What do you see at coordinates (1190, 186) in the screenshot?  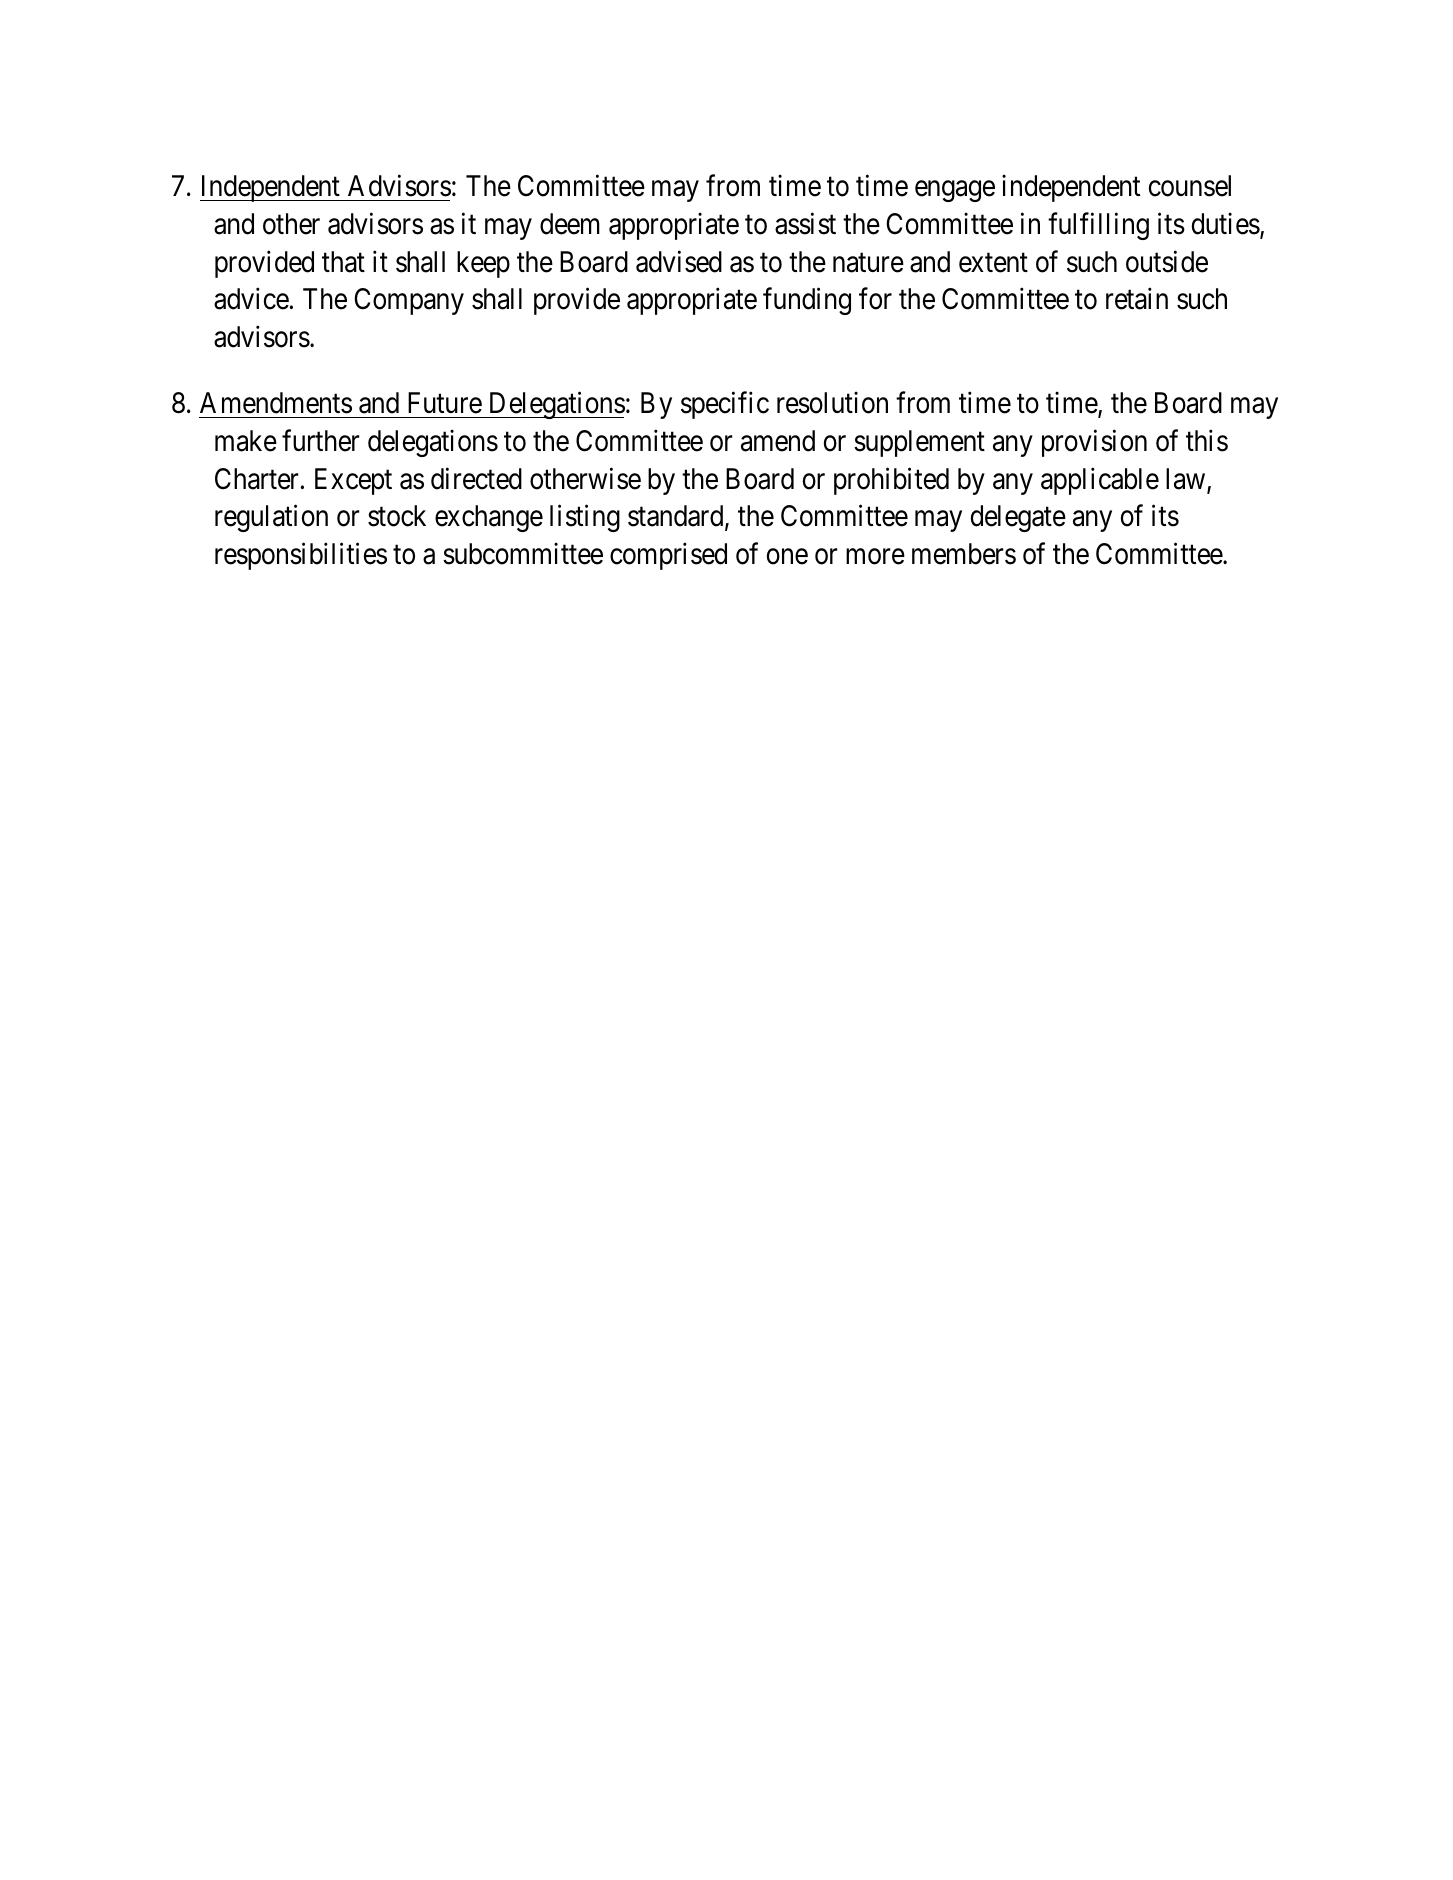 I see `counsel` at bounding box center [1190, 186].
